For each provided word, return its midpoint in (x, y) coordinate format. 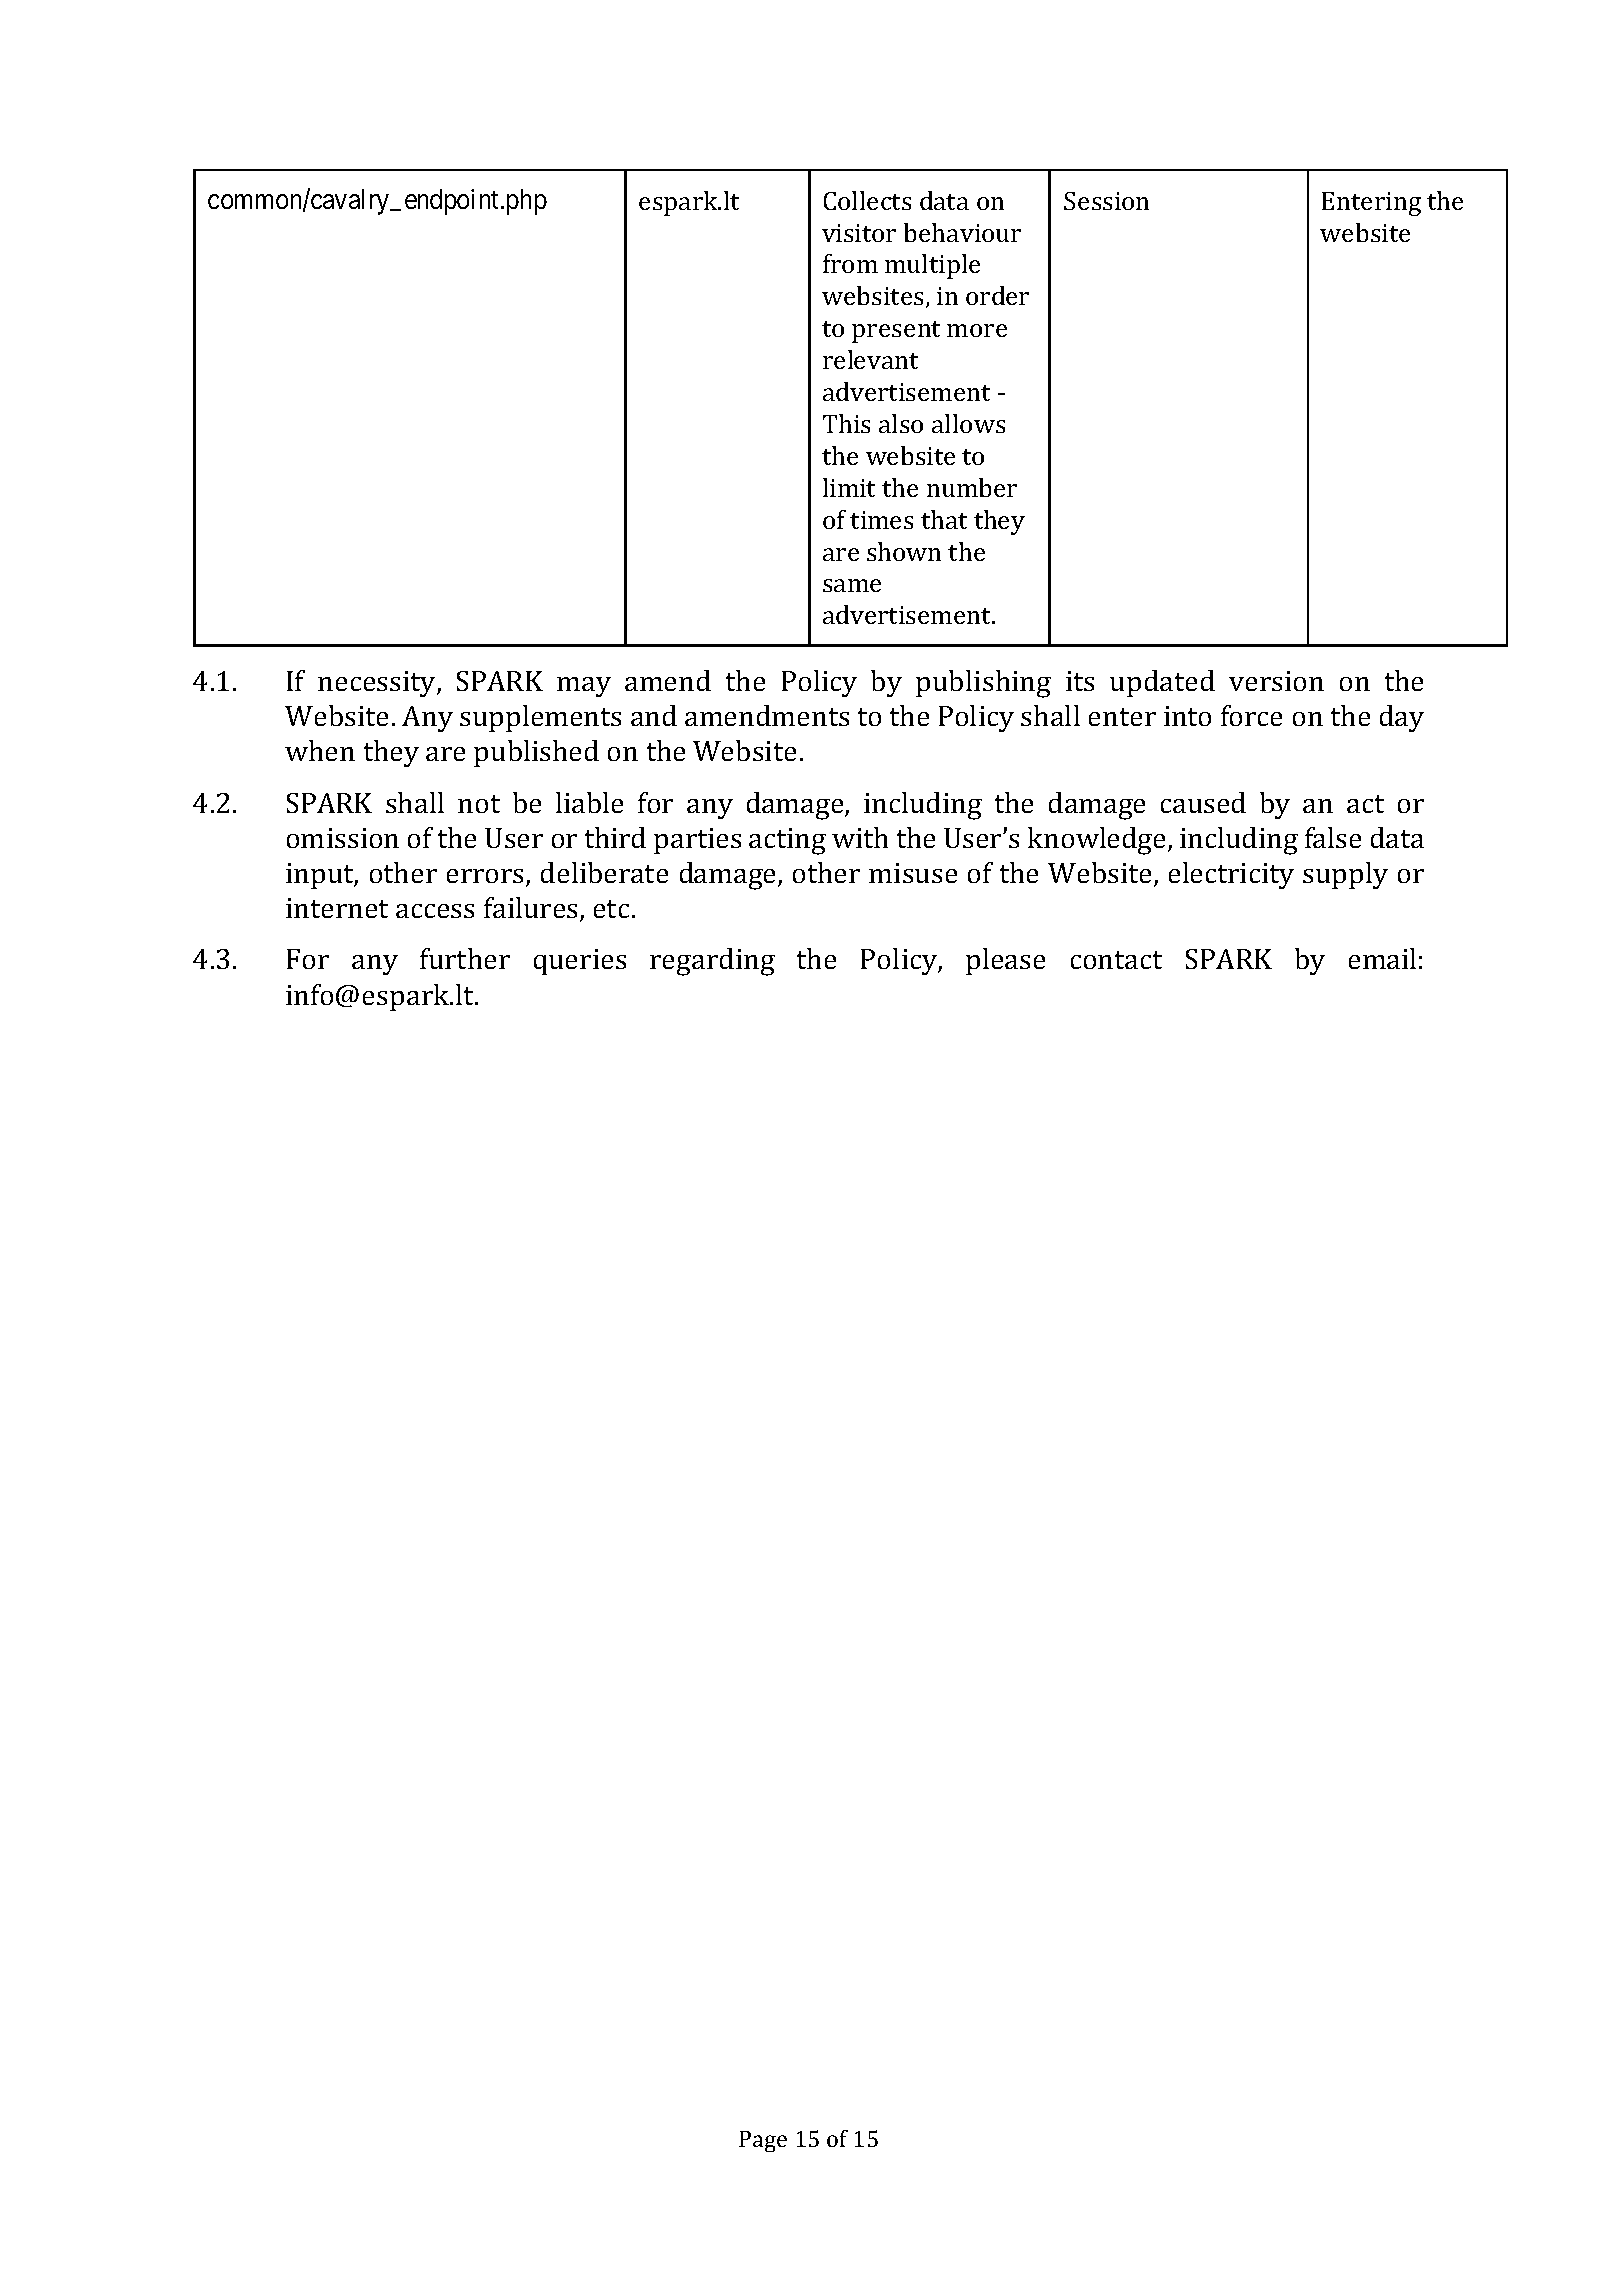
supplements (540, 718)
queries (580, 962)
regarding (712, 962)
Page (763, 2141)
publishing (983, 684)
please (1005, 961)
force (1251, 715)
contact (1116, 960)
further (465, 958)
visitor (859, 233)
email (1382, 958)
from (850, 263)
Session (1106, 201)
